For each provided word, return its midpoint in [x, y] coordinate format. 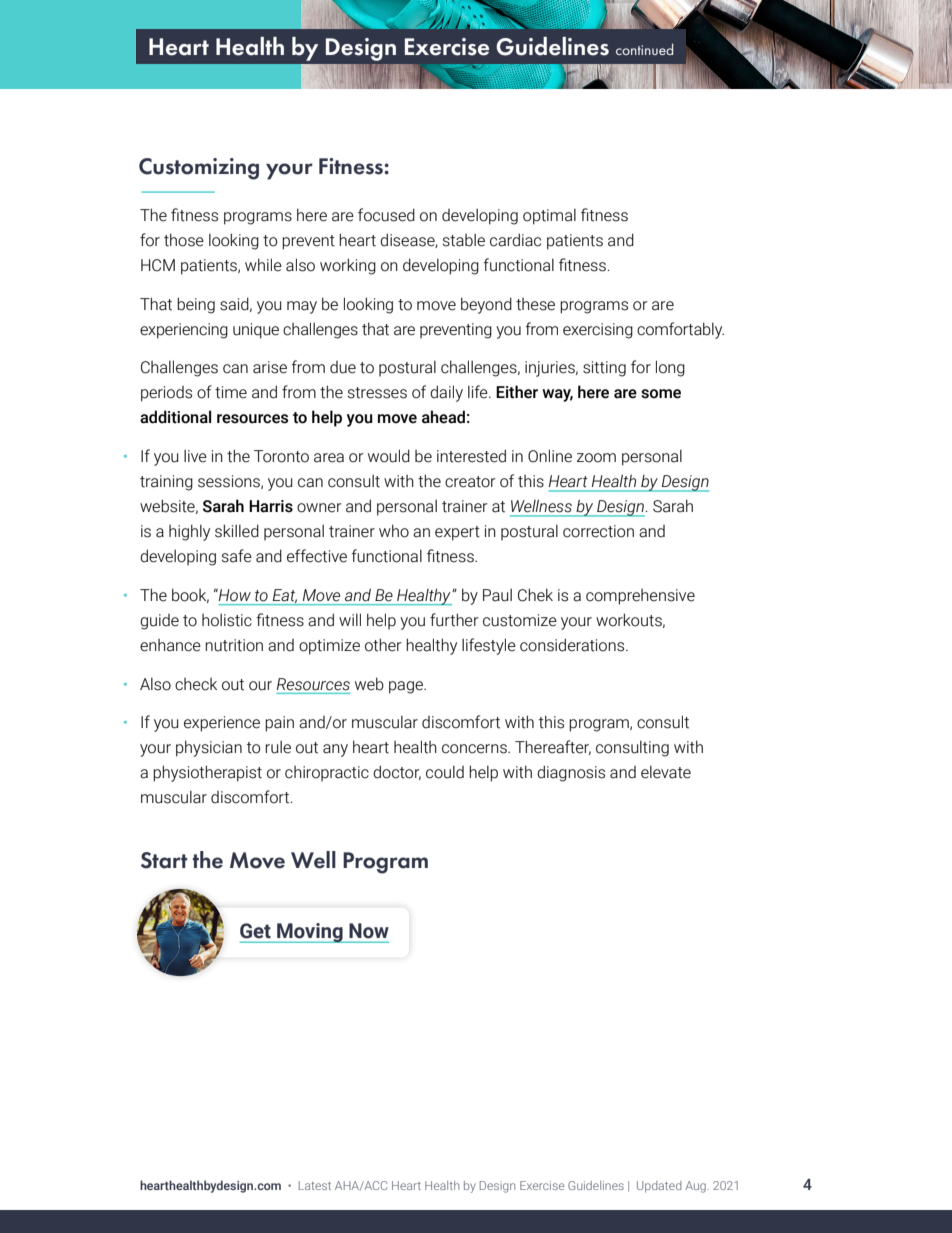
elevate [666, 772]
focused [386, 215]
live [195, 456]
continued [644, 49]
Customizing [199, 169]
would [389, 456]
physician [209, 748]
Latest [315, 1185]
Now [369, 931]
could [445, 772]
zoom [596, 458]
